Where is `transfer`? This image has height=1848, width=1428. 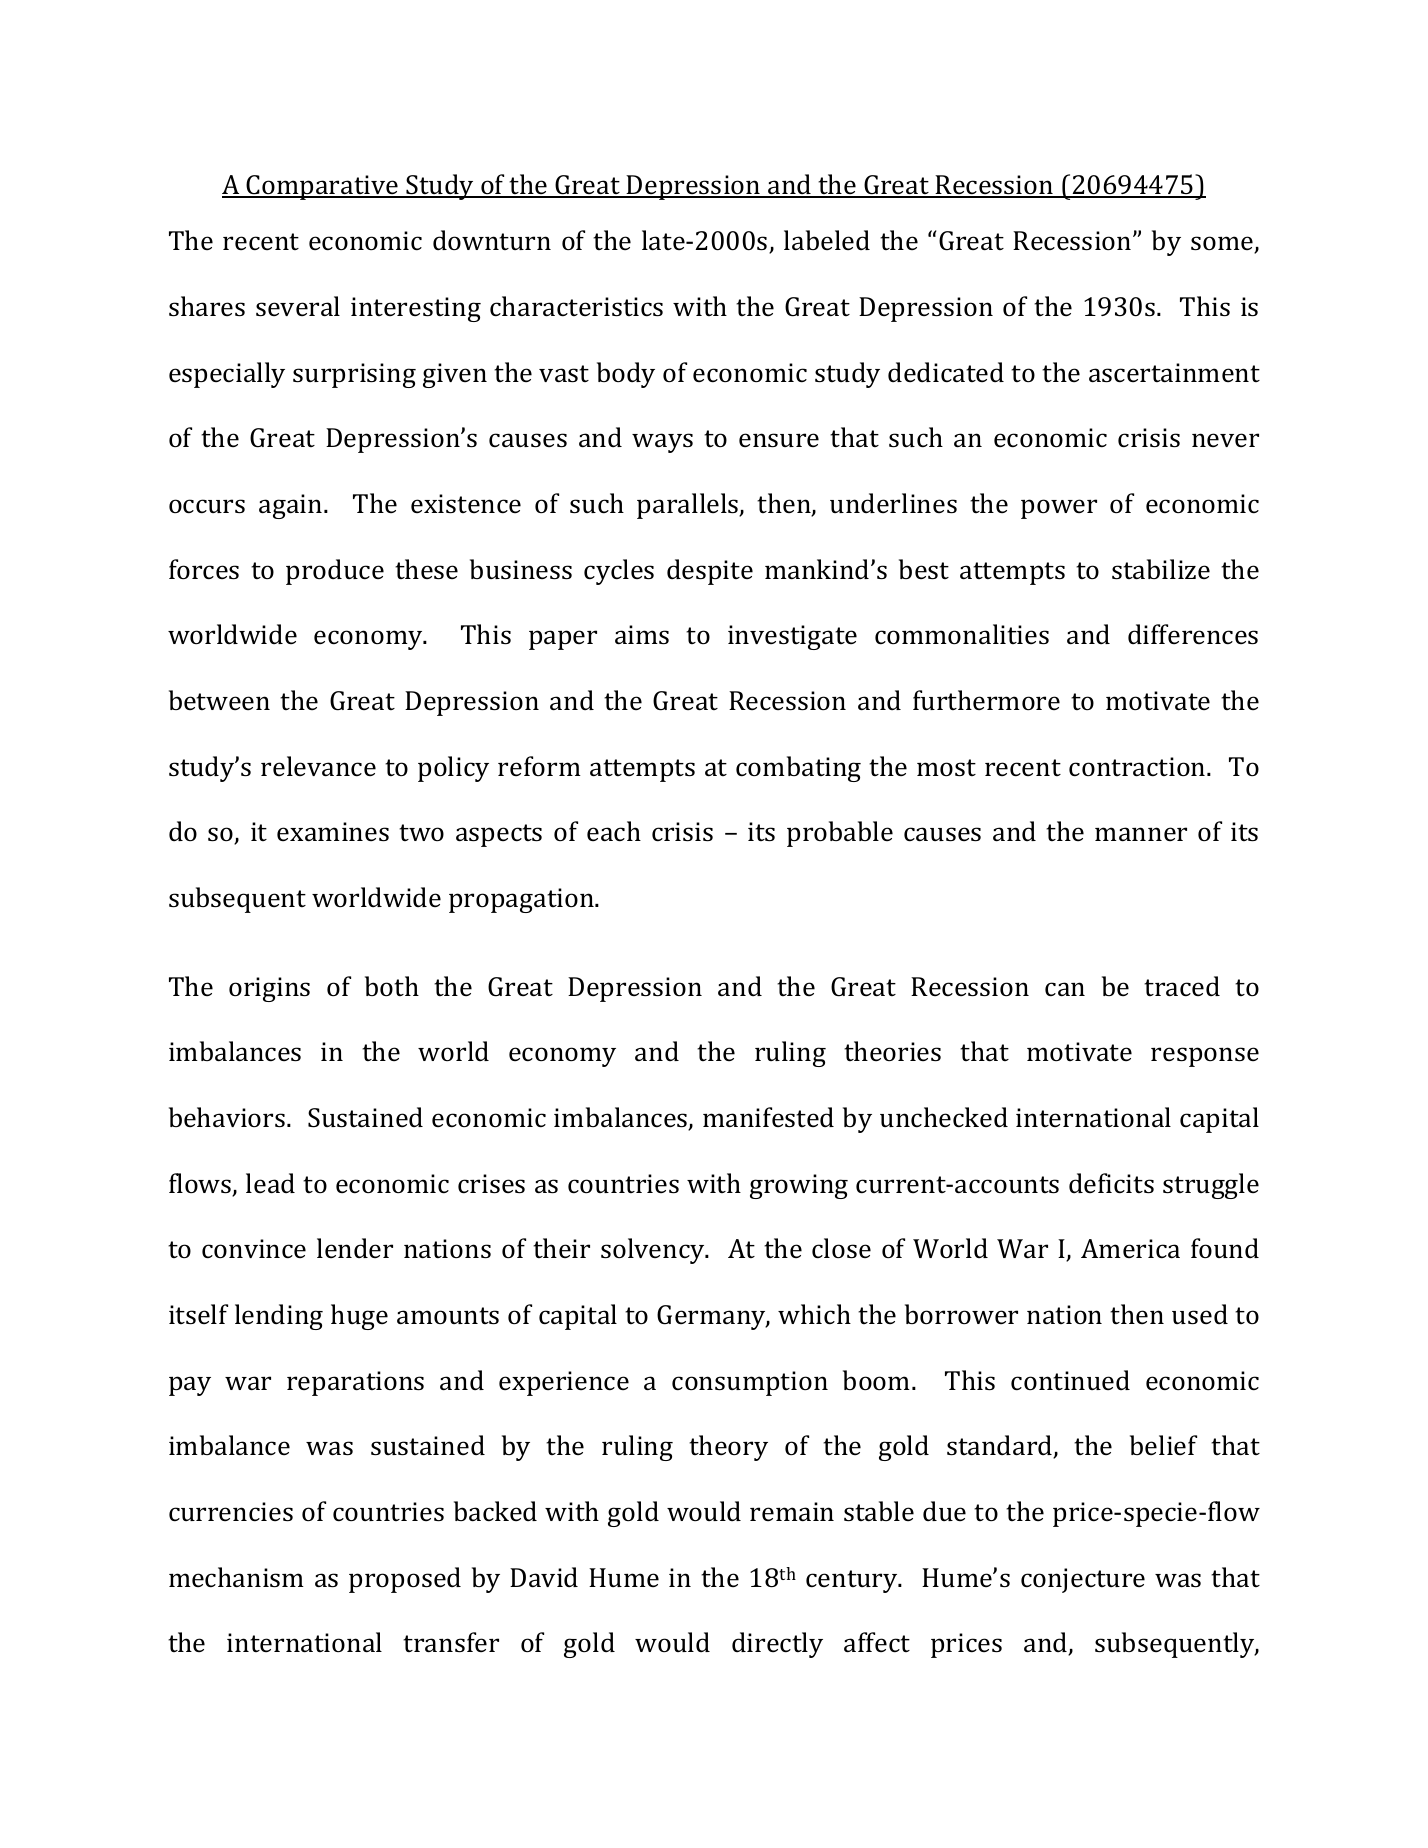 transfer is located at coordinates (451, 1642).
